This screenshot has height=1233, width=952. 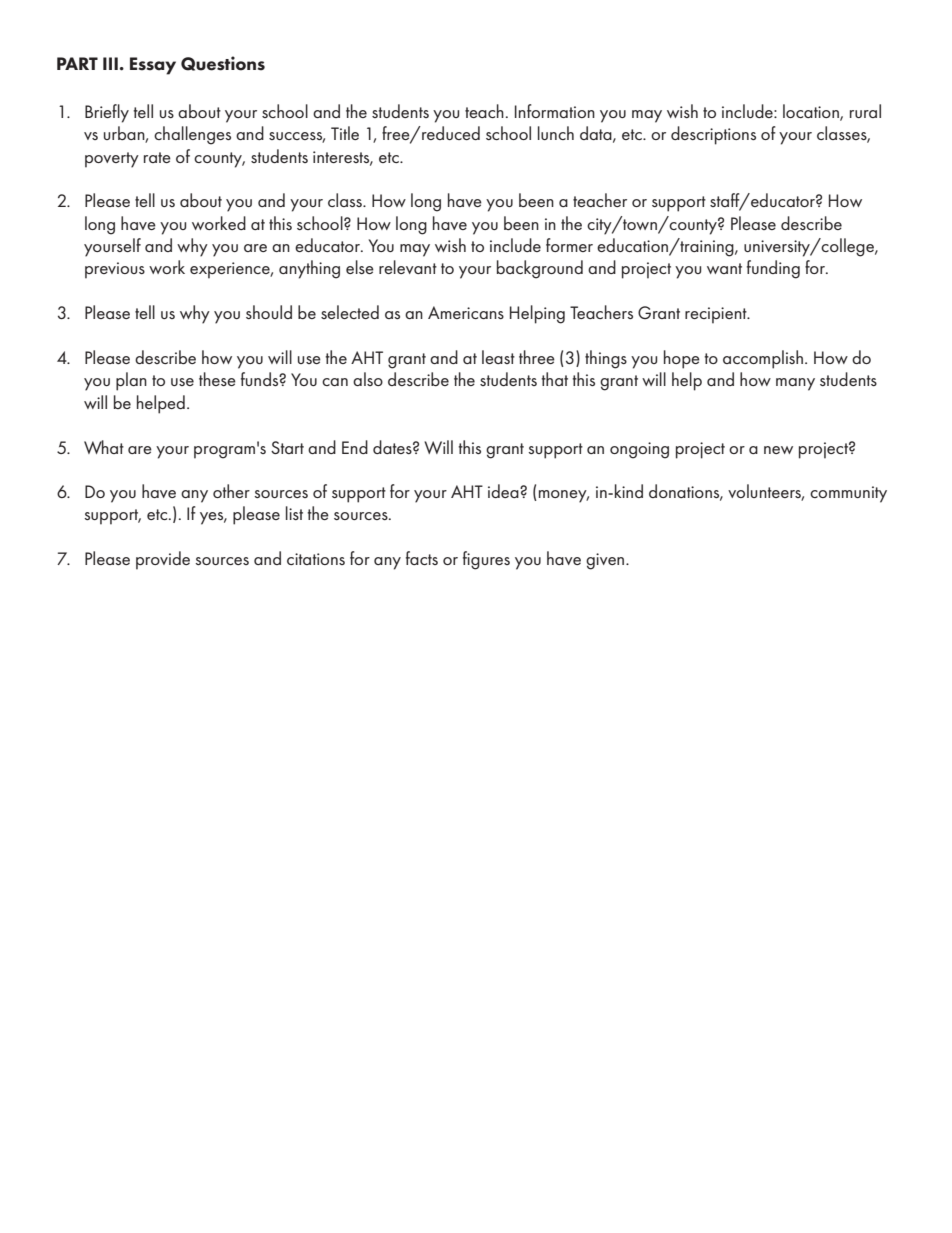 I want to click on given, so click(x=606, y=561).
